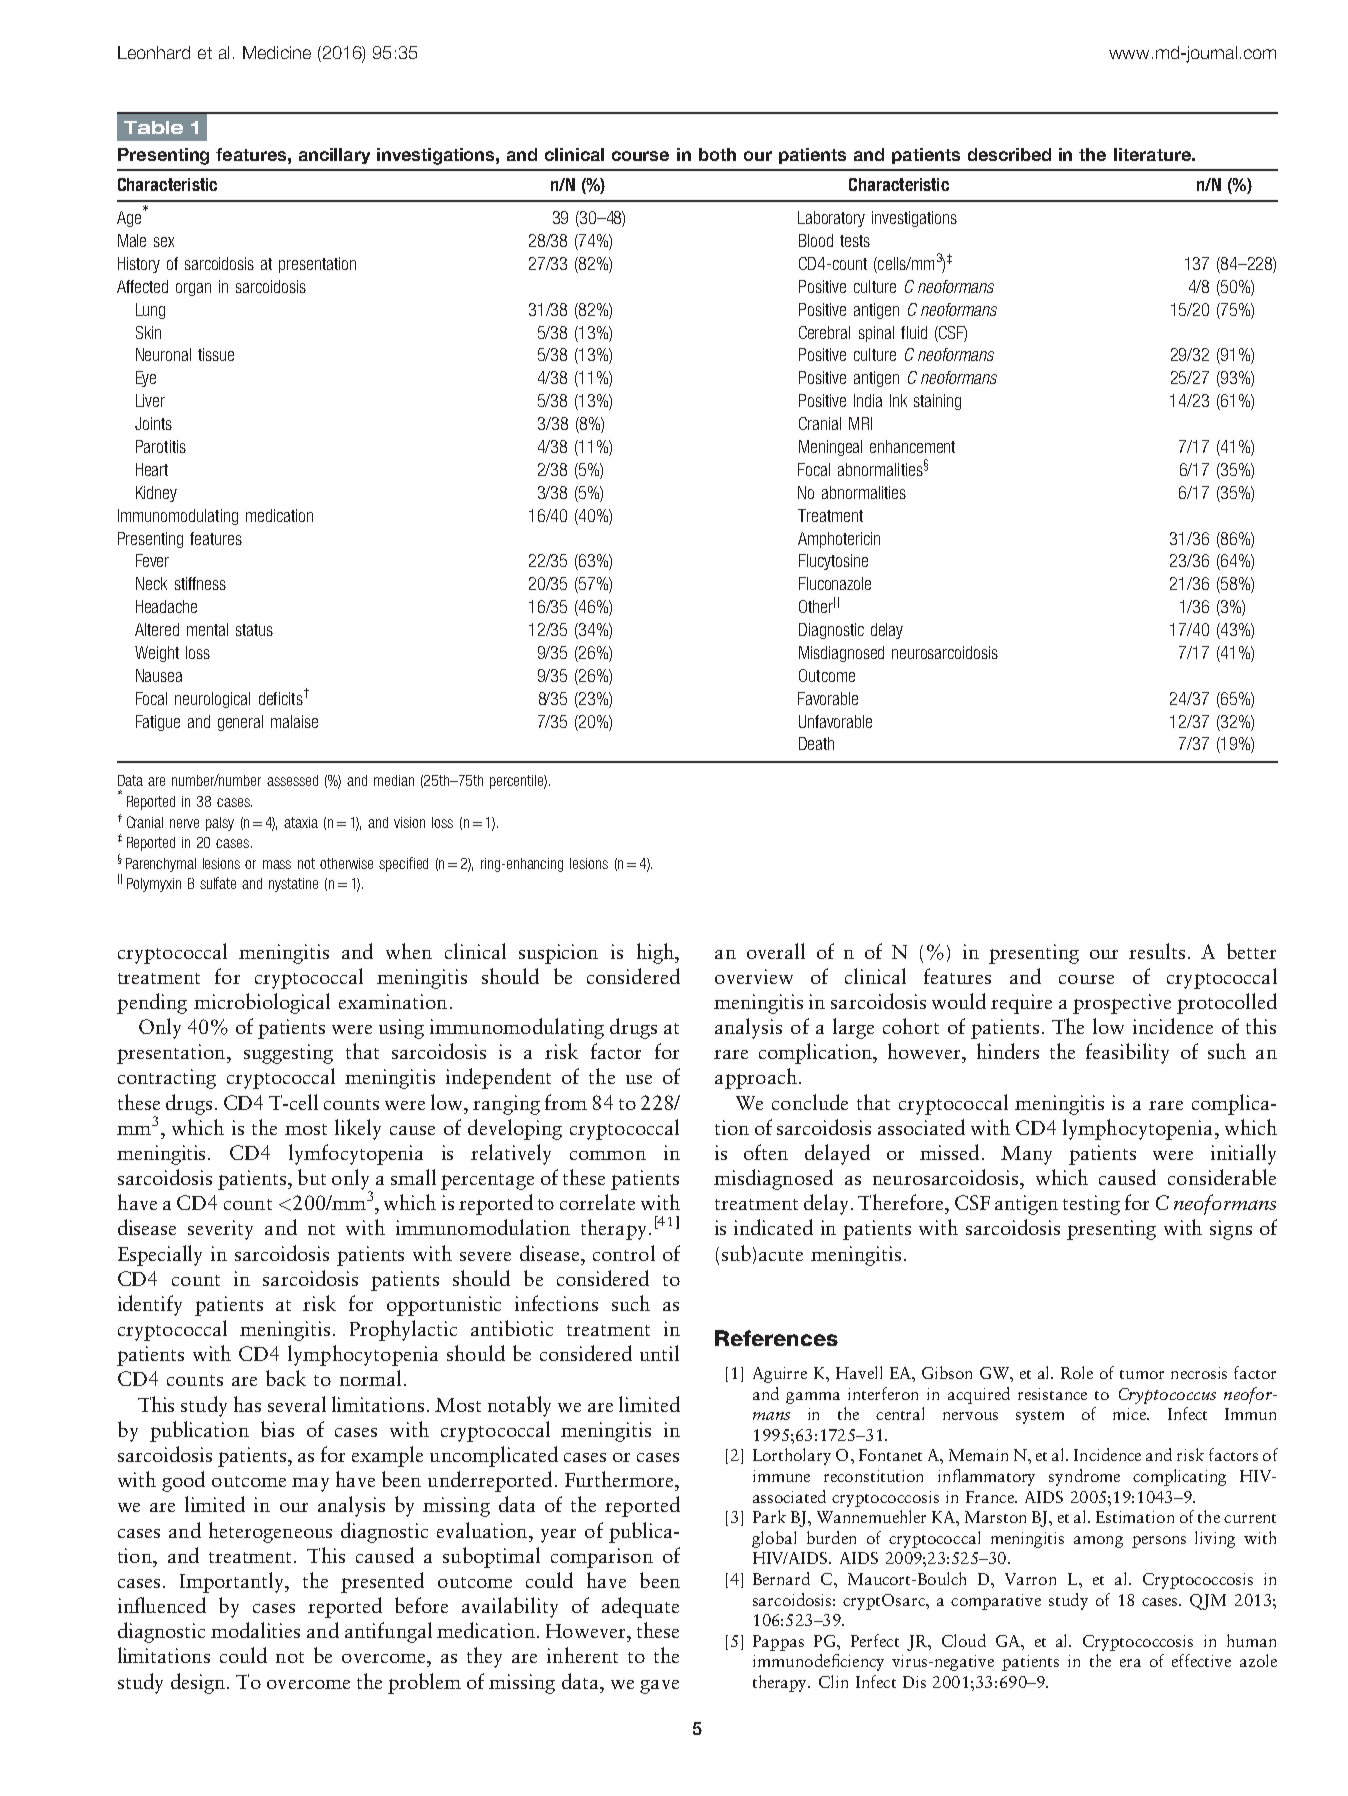  Describe the element at coordinates (277, 52) in the image. I see `Medicine` at that location.
